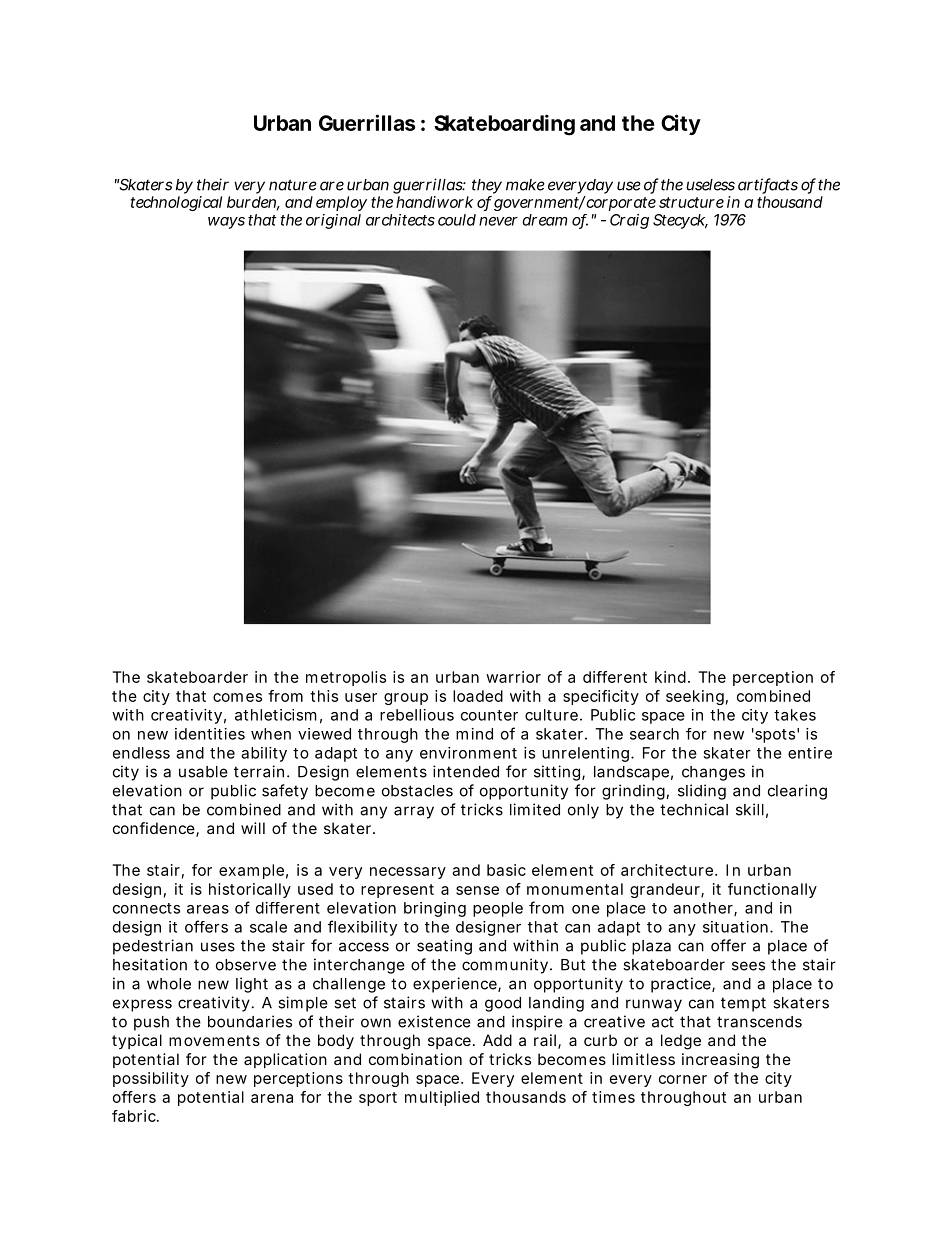 The image size is (952, 1233). Describe the element at coordinates (691, 202) in the screenshot. I see `structure` at that location.
